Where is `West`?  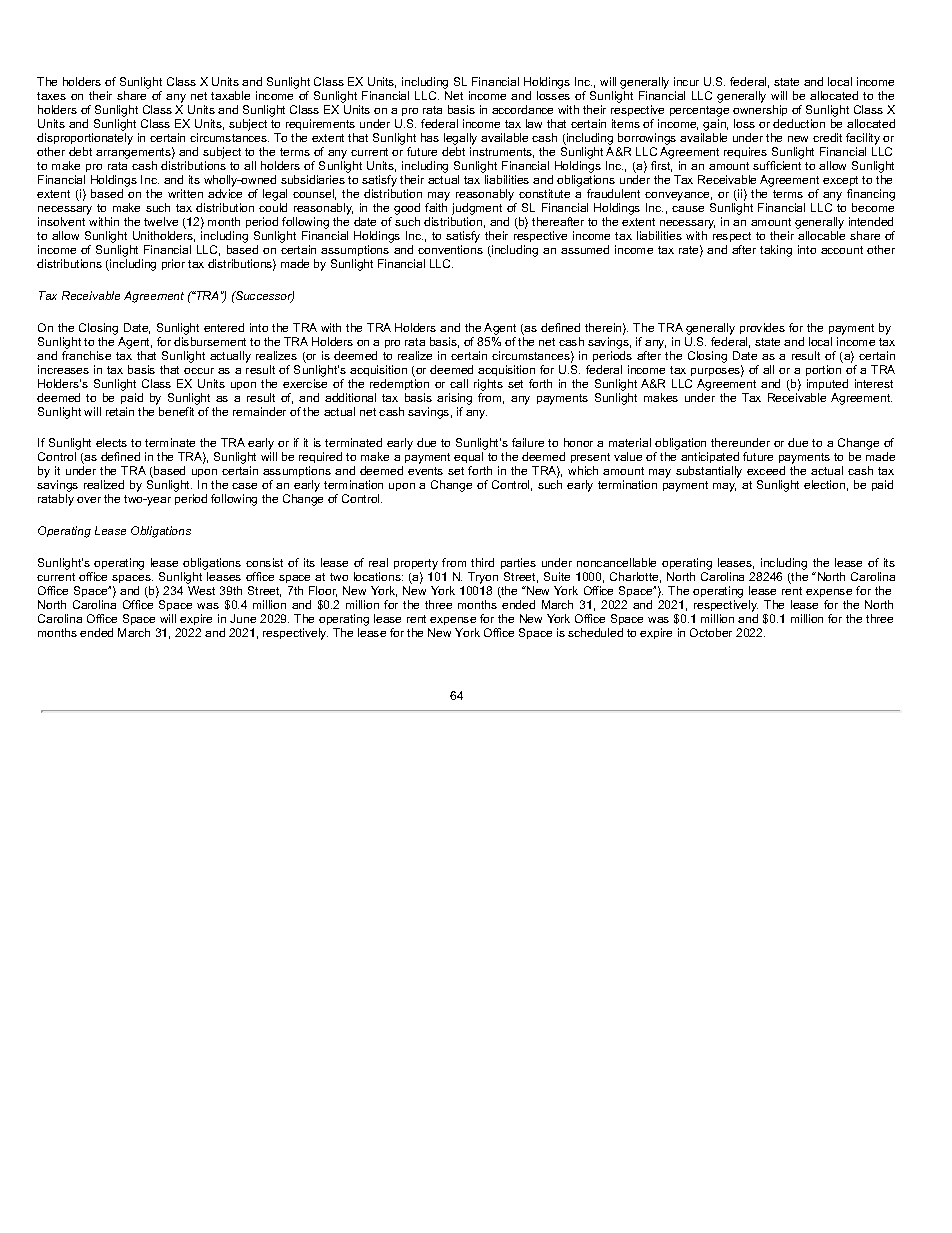 West is located at coordinates (201, 590).
